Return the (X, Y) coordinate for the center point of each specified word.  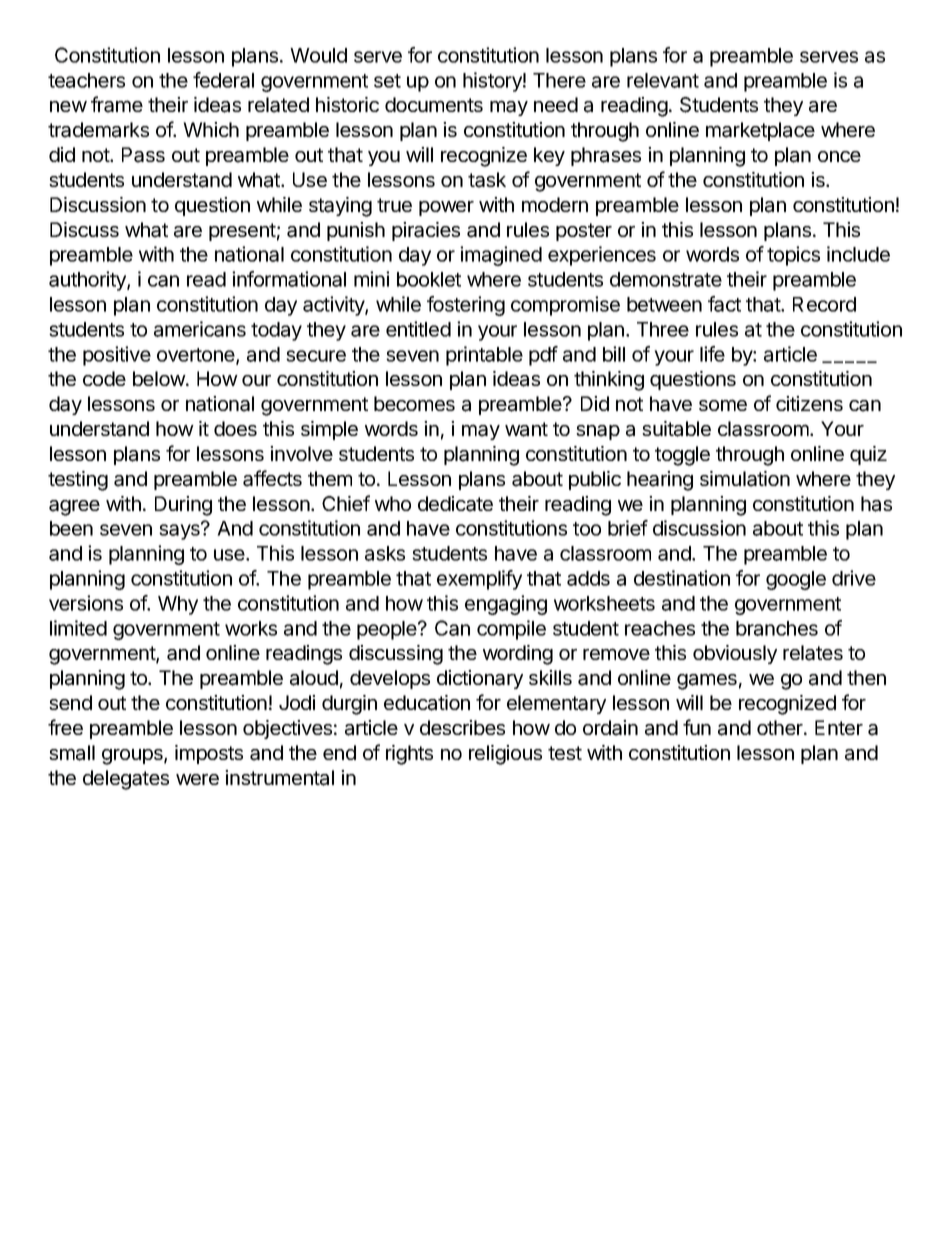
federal (223, 80)
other (781, 727)
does (235, 428)
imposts (209, 754)
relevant (663, 80)
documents (434, 104)
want (526, 429)
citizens (809, 403)
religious (505, 755)
